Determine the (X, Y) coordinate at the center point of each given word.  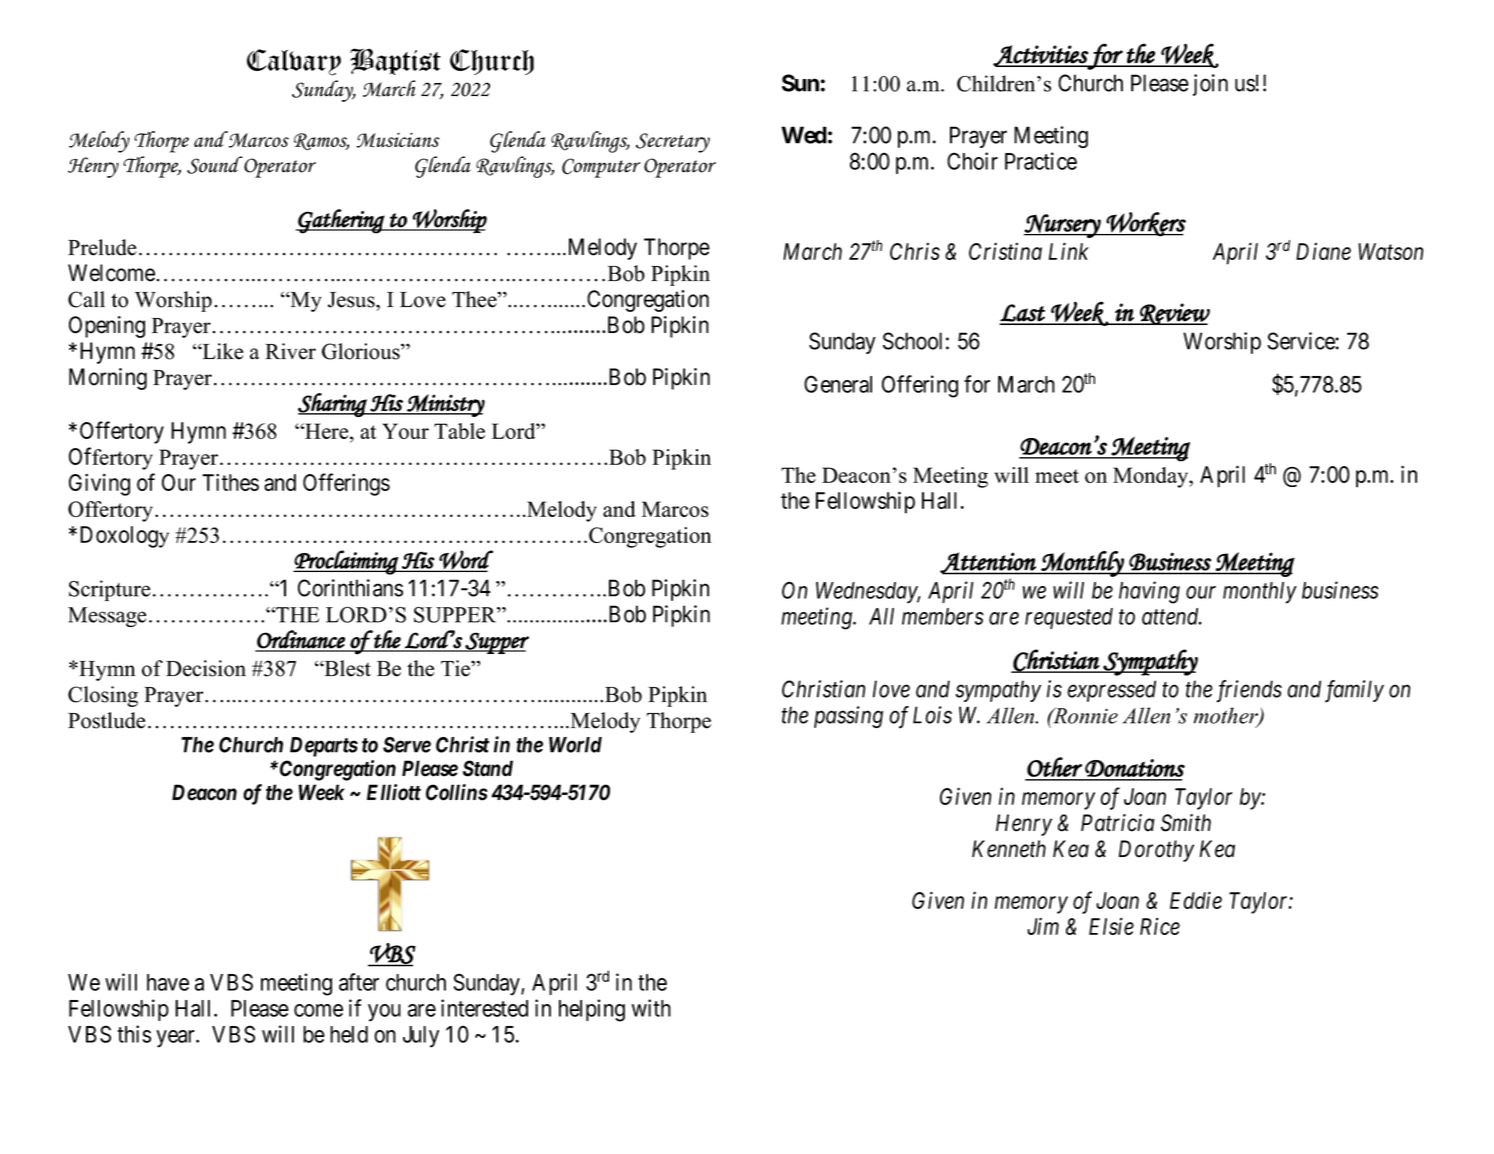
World (575, 745)
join (1210, 85)
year (176, 1039)
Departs (324, 747)
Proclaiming (346, 562)
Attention (989, 563)
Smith (1186, 823)
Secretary (673, 143)
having (1149, 592)
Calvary (294, 62)
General (838, 384)
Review (1174, 314)
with (651, 1008)
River (290, 351)
